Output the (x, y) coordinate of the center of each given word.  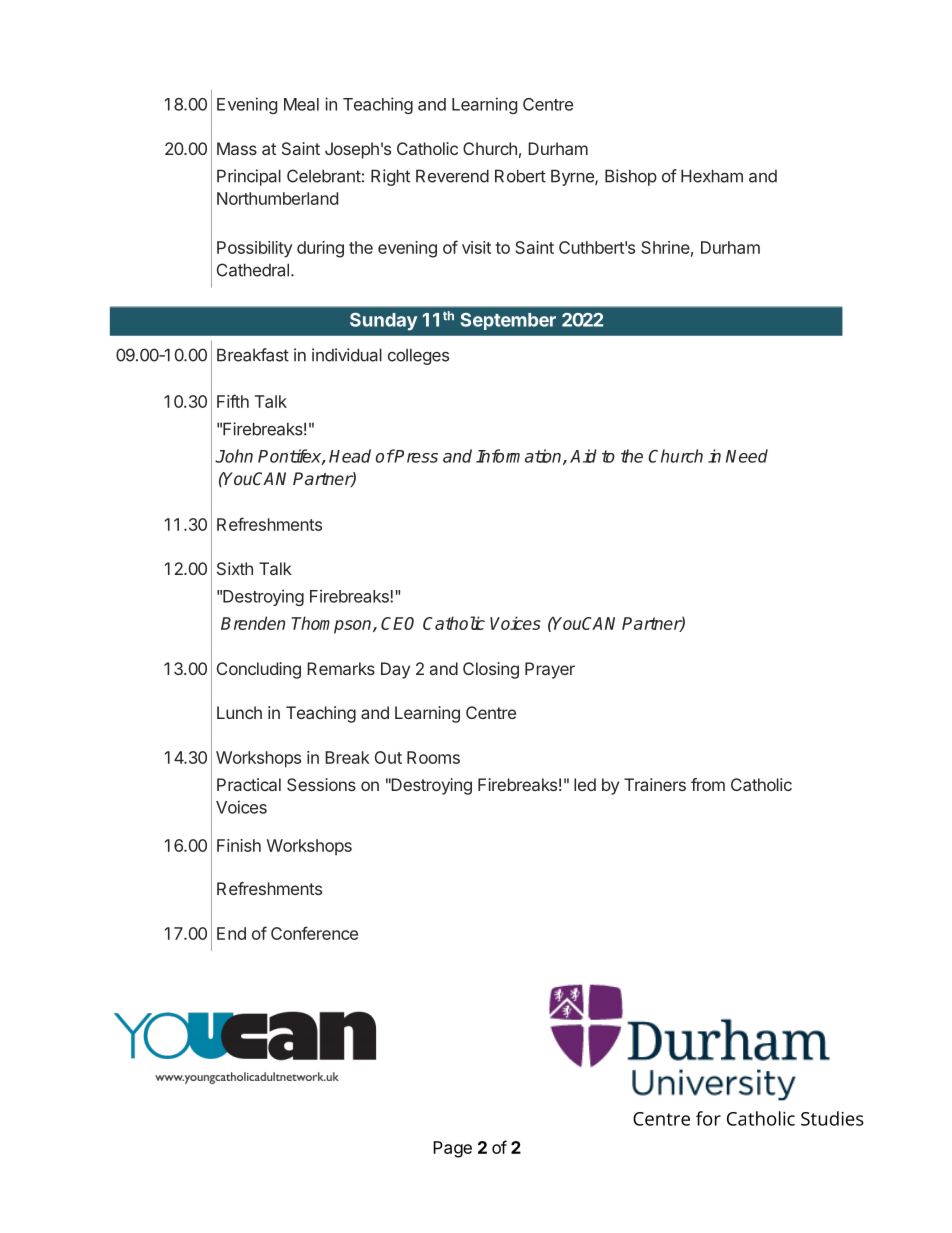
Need (747, 456)
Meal (301, 104)
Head (350, 456)
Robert (520, 176)
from (708, 784)
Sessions (321, 784)
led (585, 784)
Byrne (573, 177)
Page (452, 1149)
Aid (583, 456)
